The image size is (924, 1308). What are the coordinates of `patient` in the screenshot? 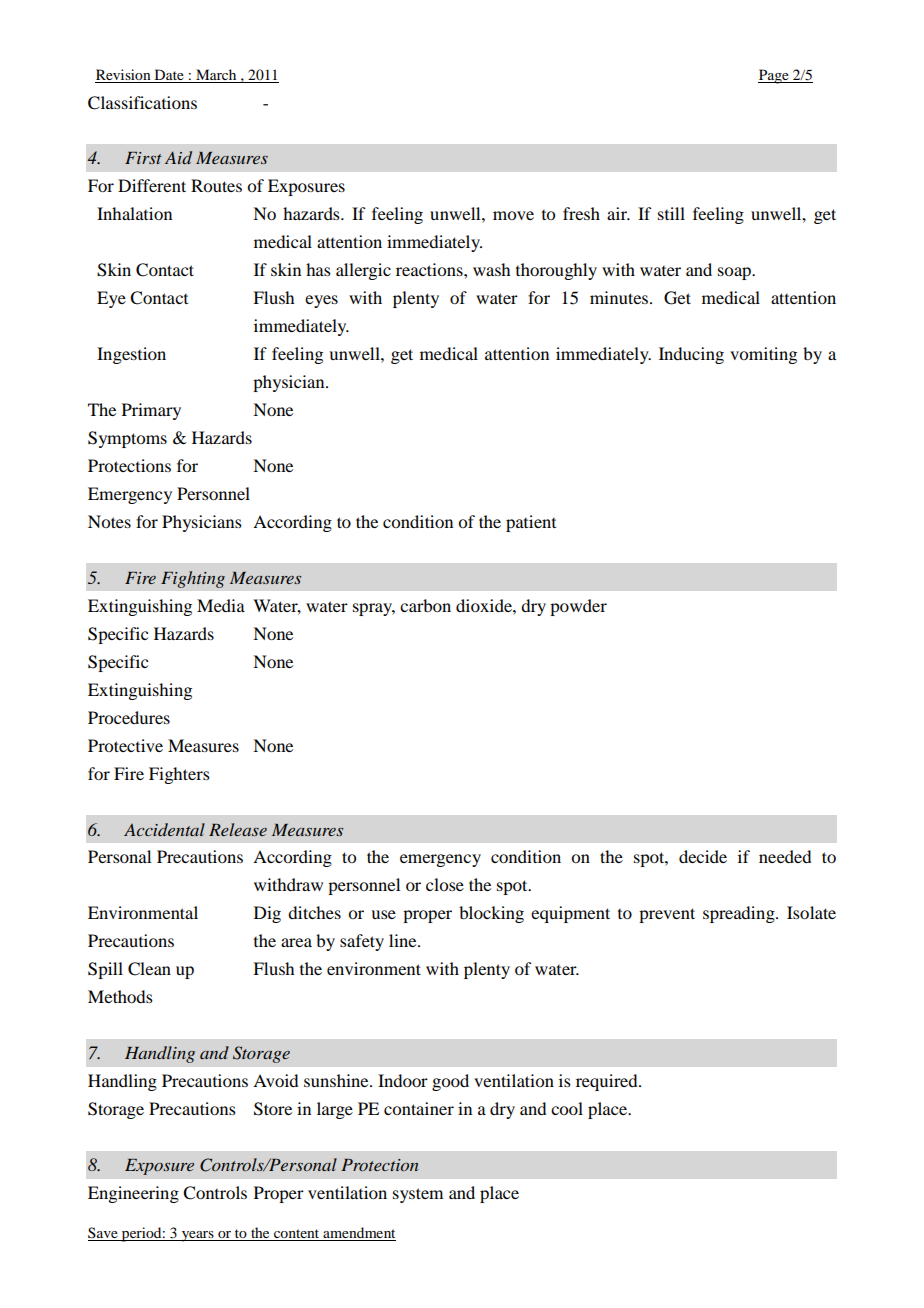 It's located at (531, 523).
